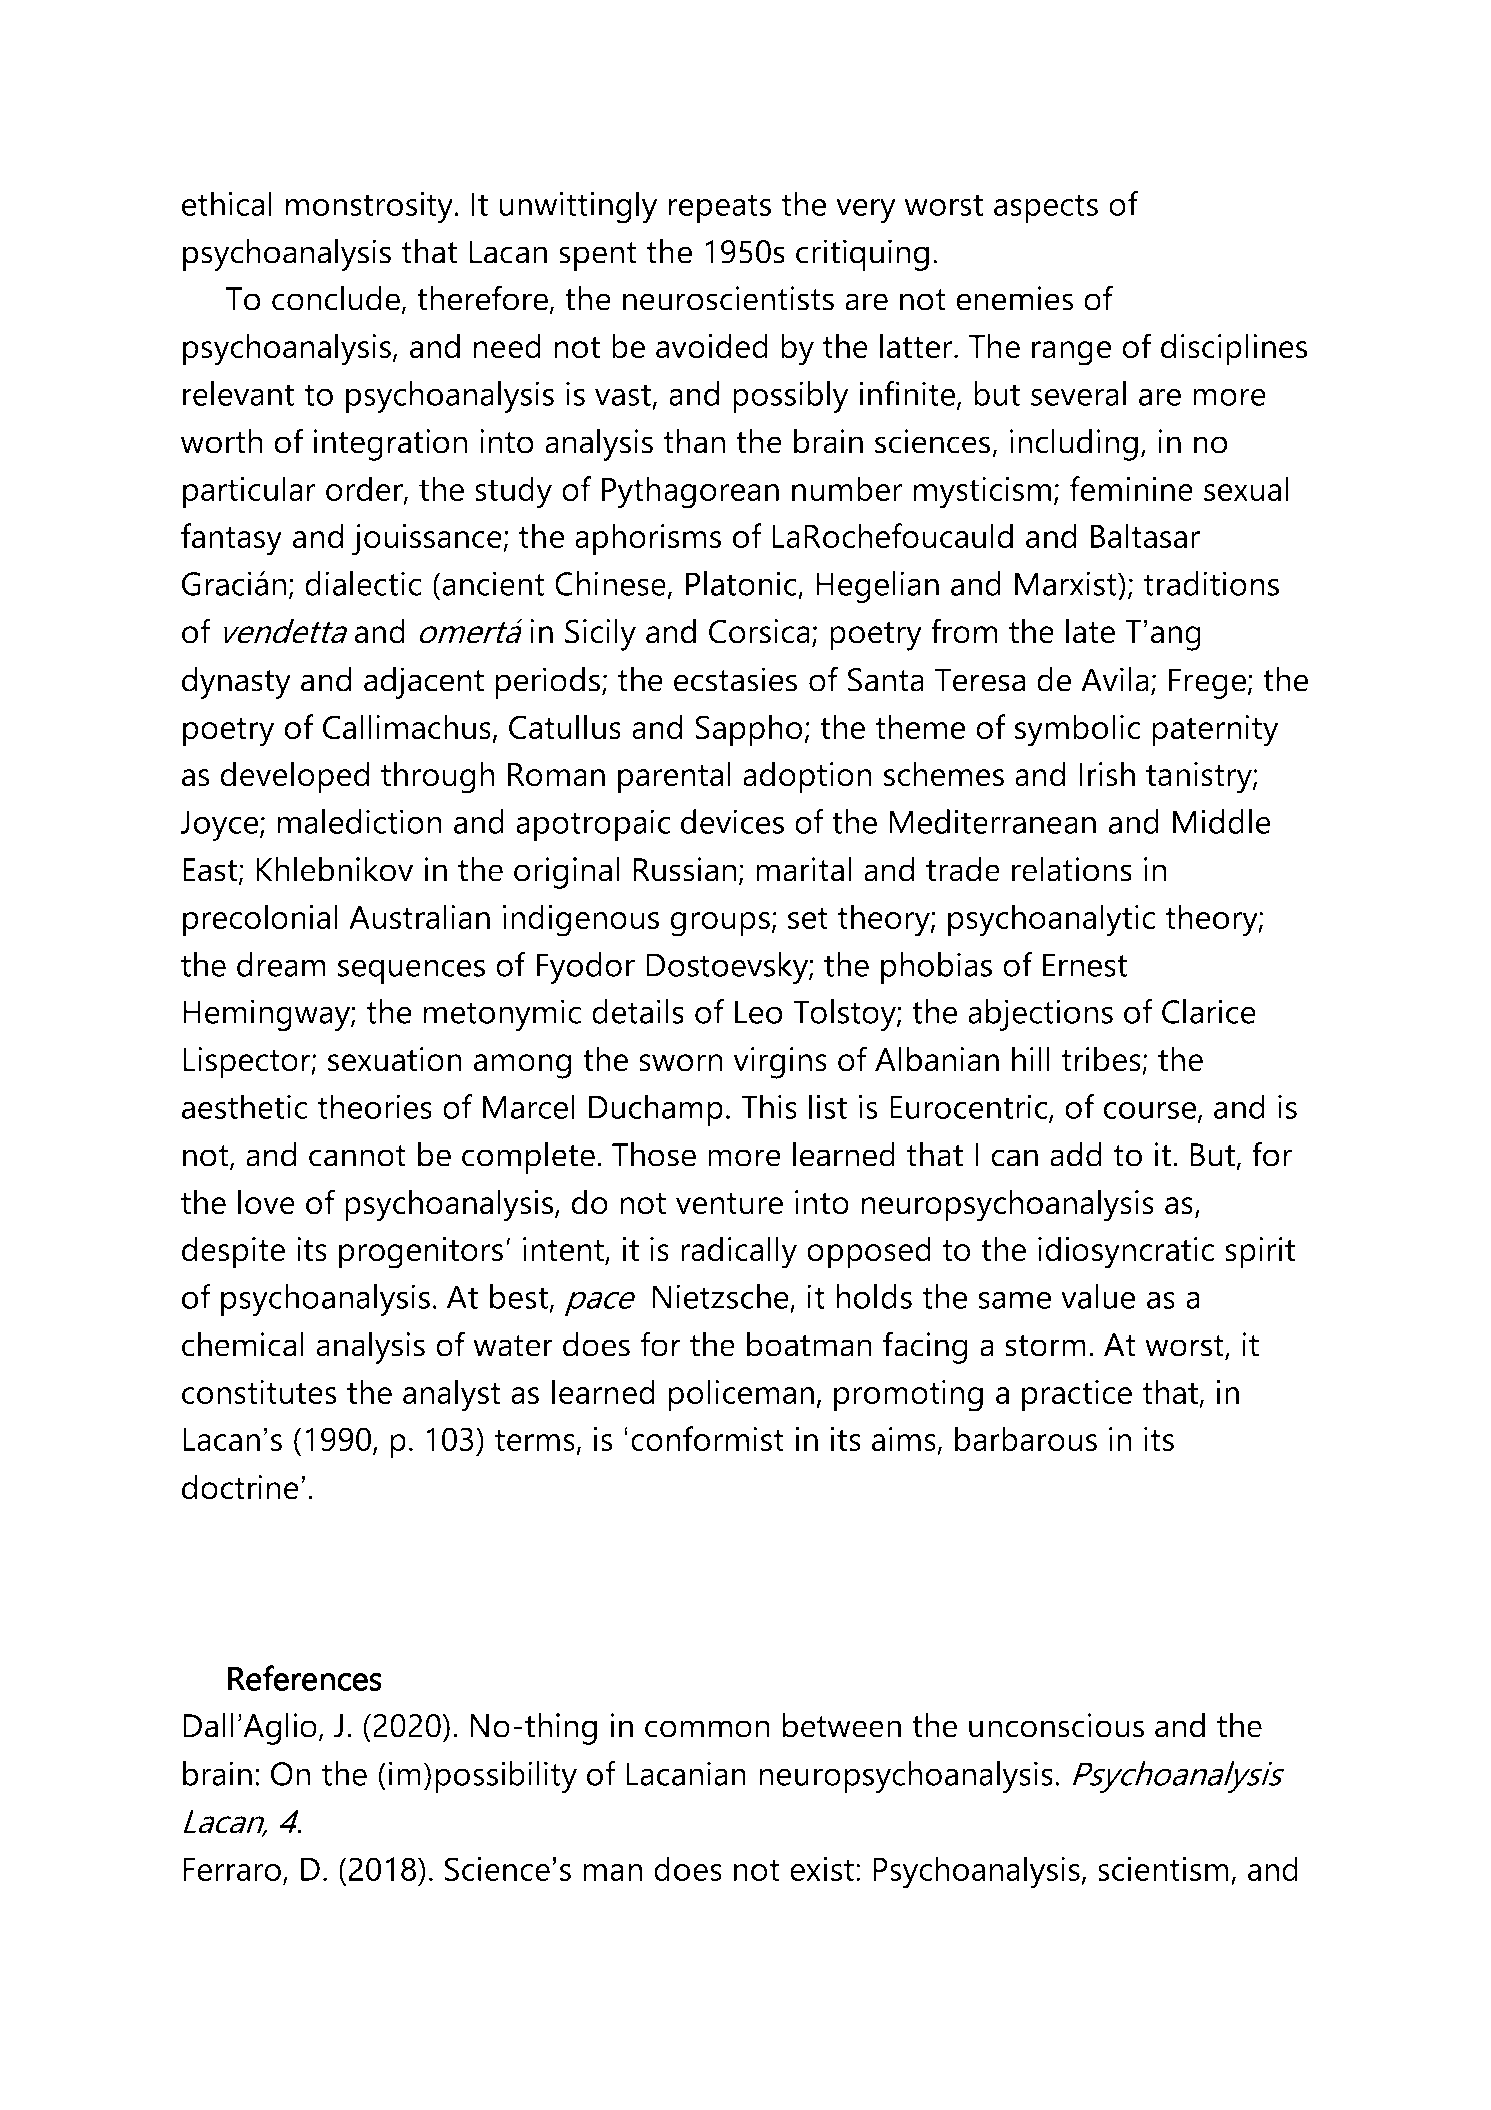  What do you see at coordinates (1046, 208) in the page?
I see `aspects` at bounding box center [1046, 208].
